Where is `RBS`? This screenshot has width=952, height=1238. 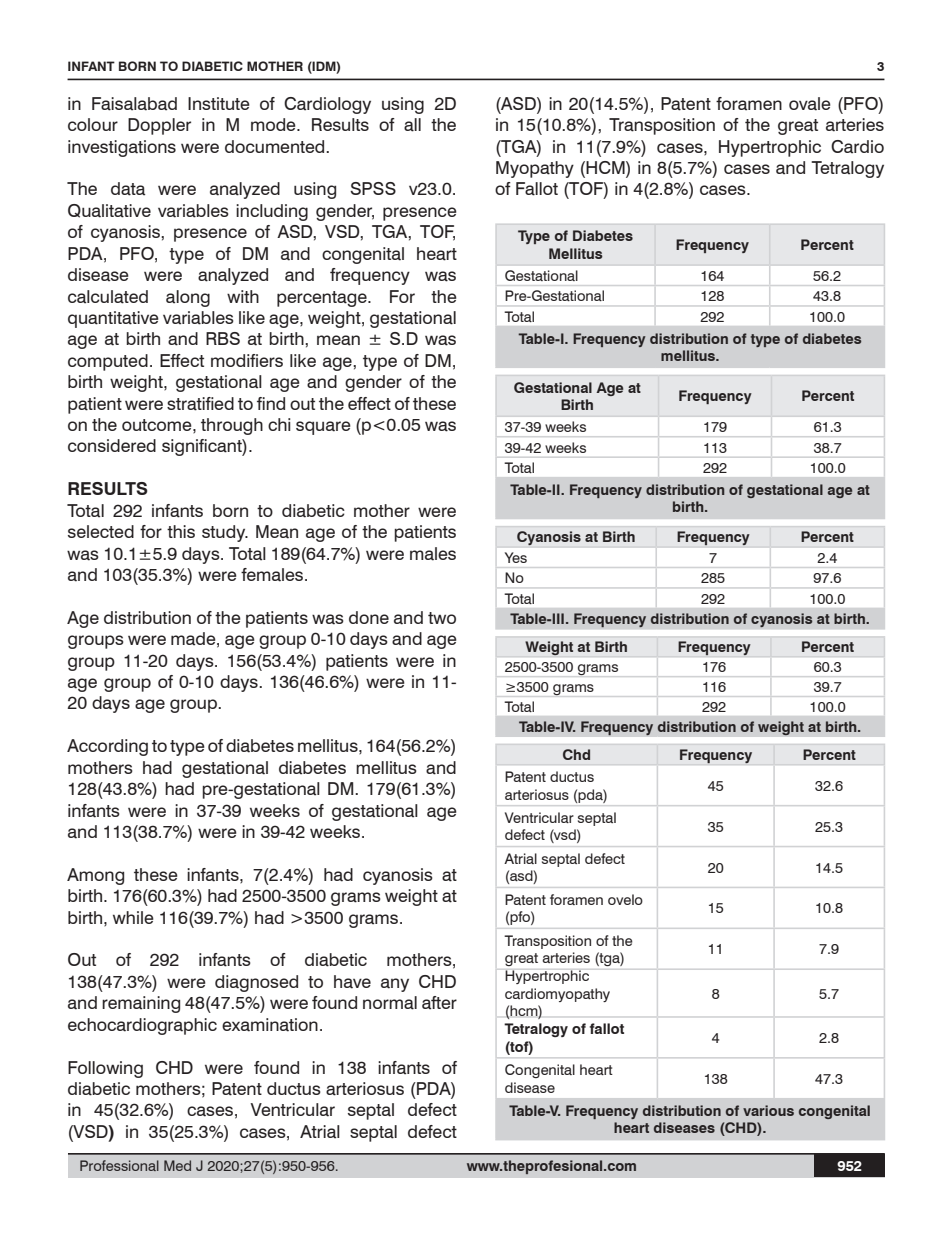
RBS is located at coordinates (223, 338).
